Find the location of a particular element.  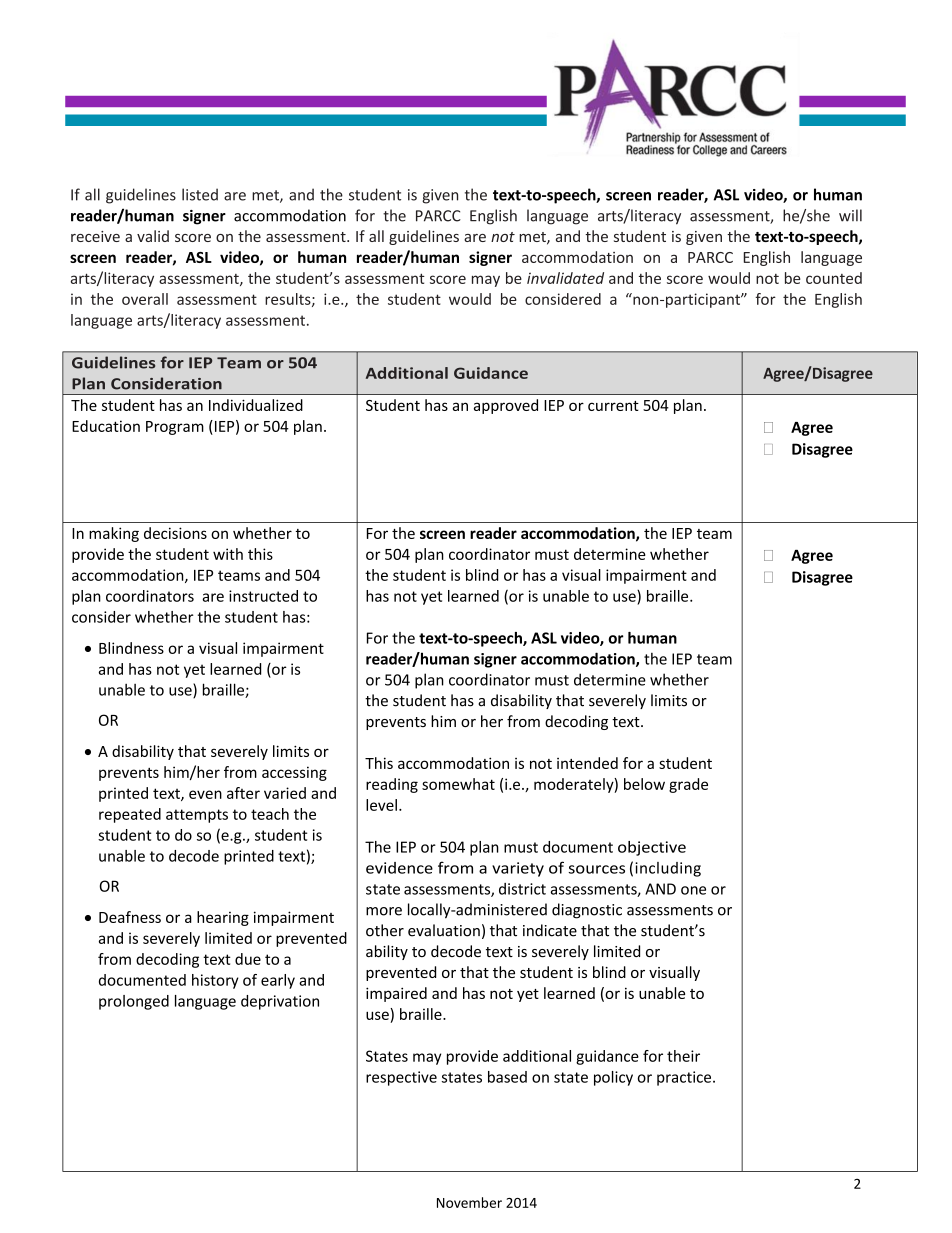

practice is located at coordinates (685, 1078).
